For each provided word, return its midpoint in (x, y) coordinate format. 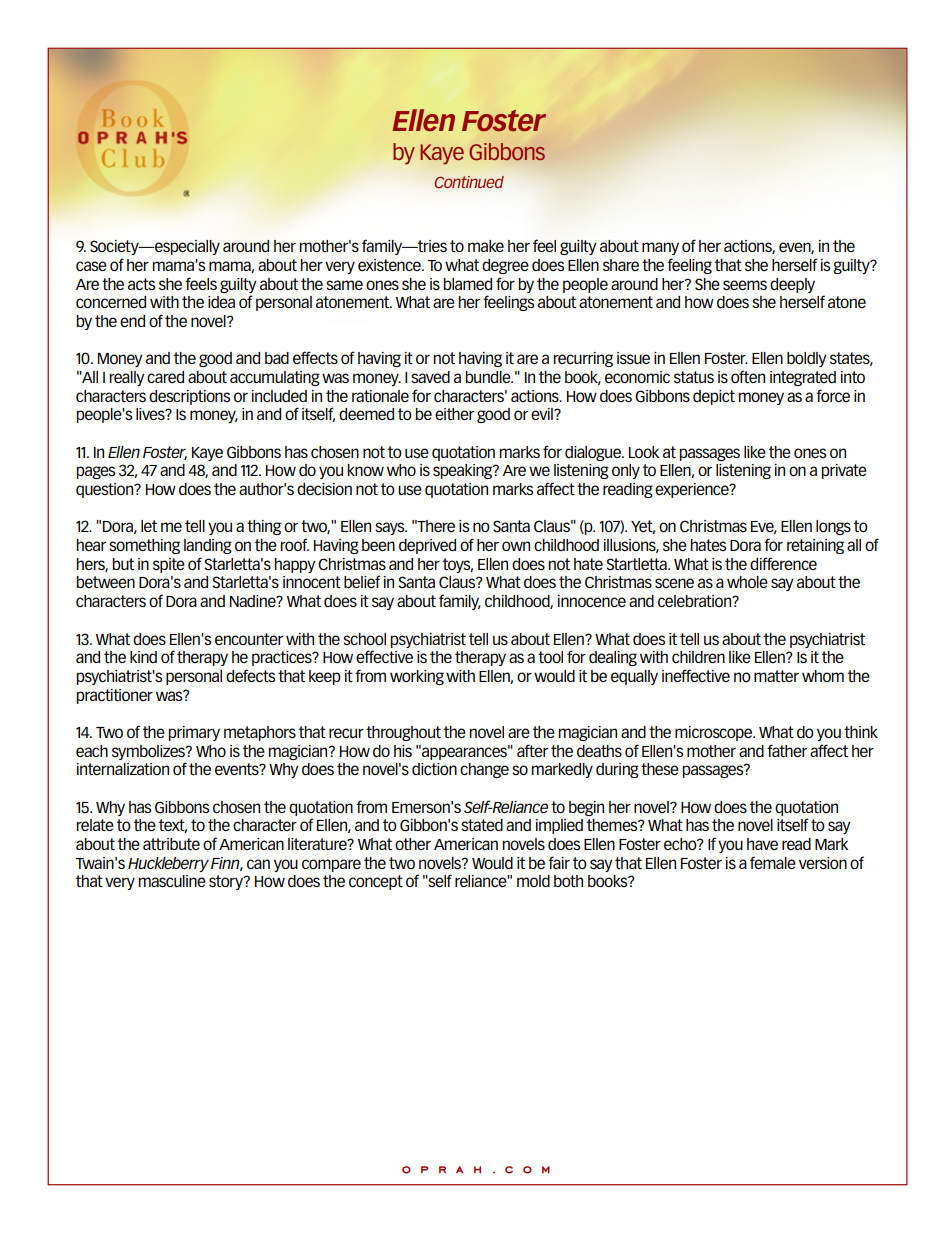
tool (550, 657)
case (91, 266)
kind (143, 657)
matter (776, 676)
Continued (469, 182)
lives (151, 414)
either (454, 414)
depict (714, 397)
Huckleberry (168, 864)
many (660, 248)
